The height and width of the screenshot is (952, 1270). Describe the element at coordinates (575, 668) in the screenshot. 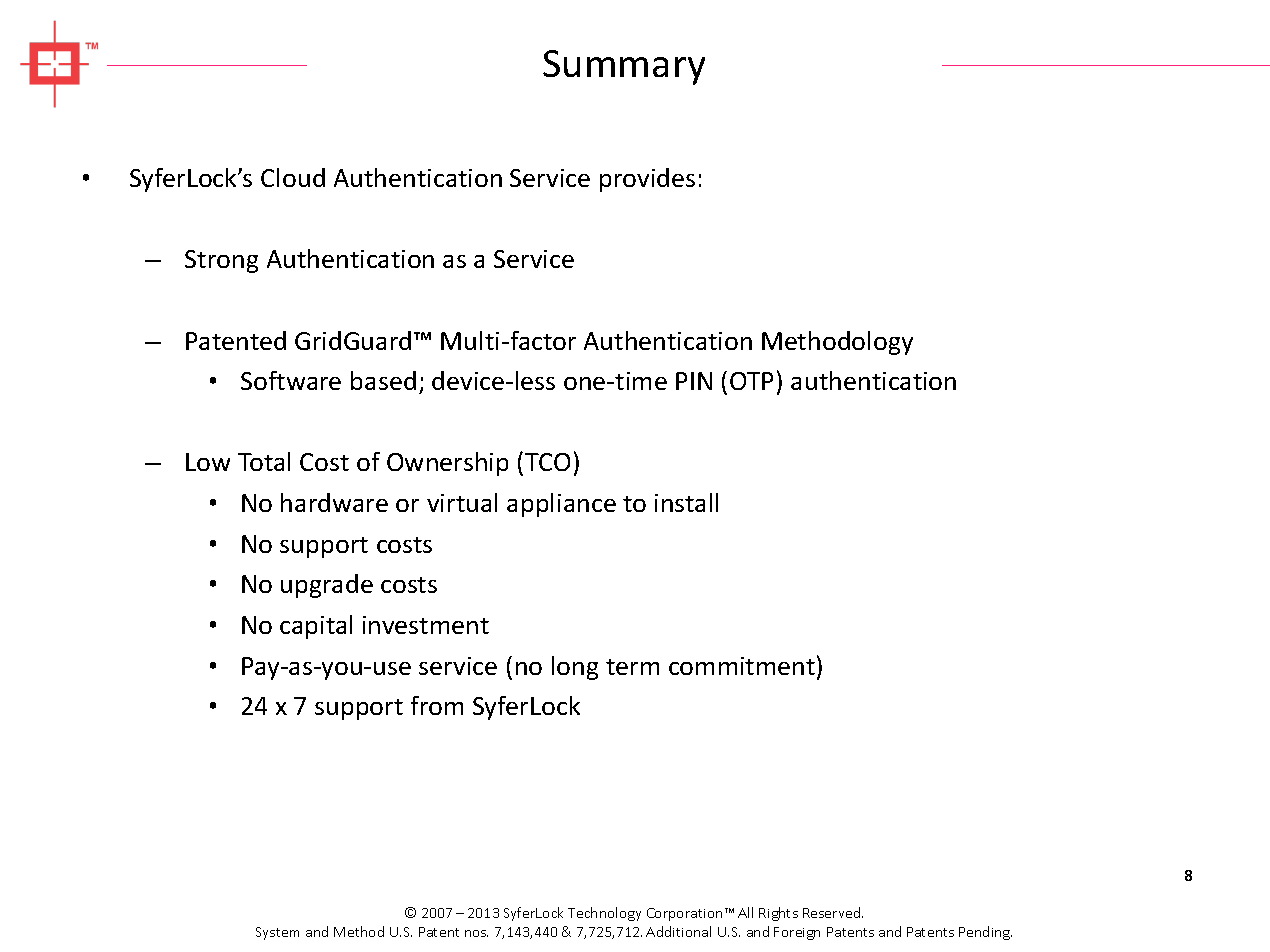

I see `long` at that location.
